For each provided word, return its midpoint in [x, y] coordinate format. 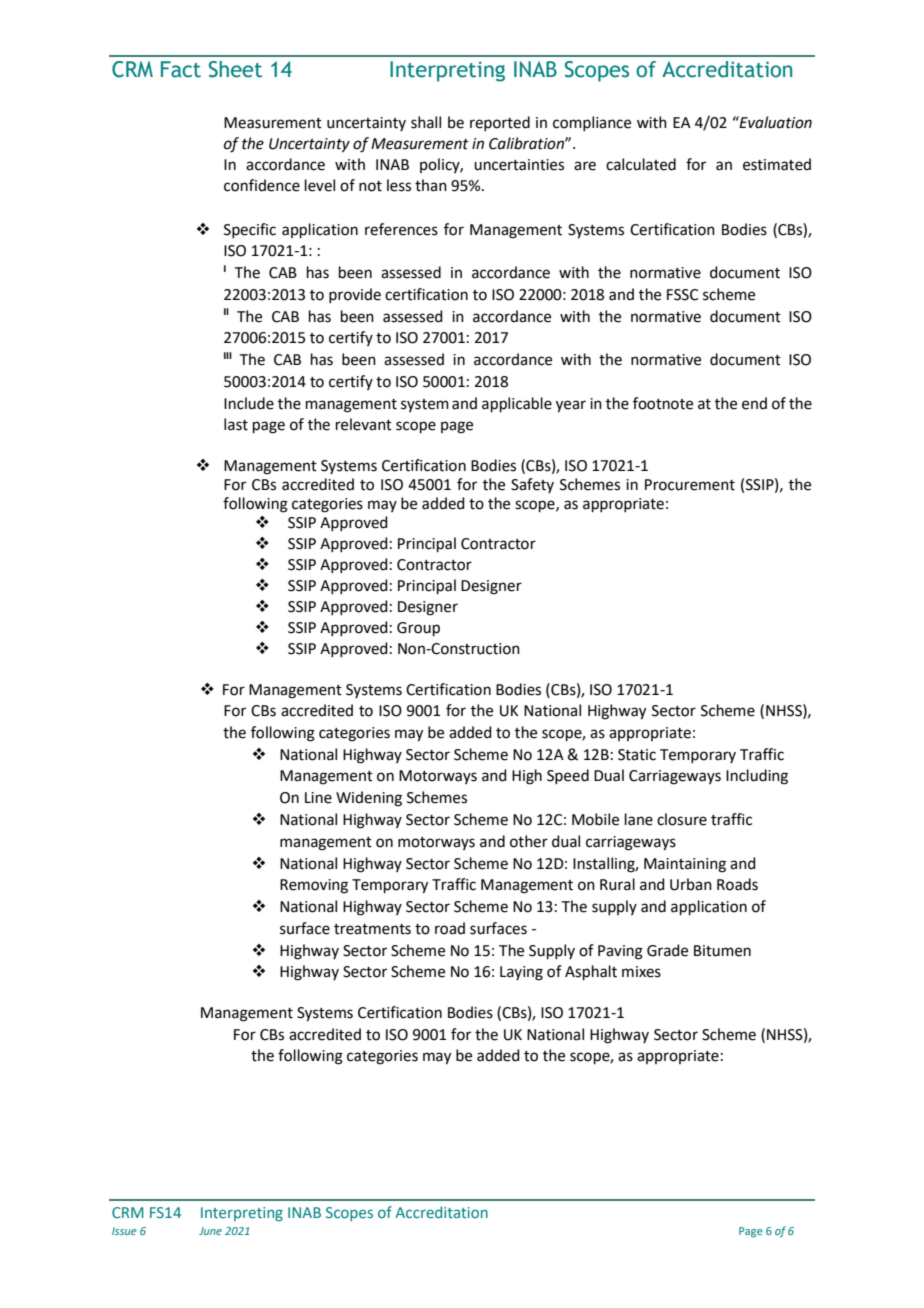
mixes [641, 972]
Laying [521, 973]
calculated [641, 164]
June [210, 1231]
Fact [181, 69]
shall [426, 122]
